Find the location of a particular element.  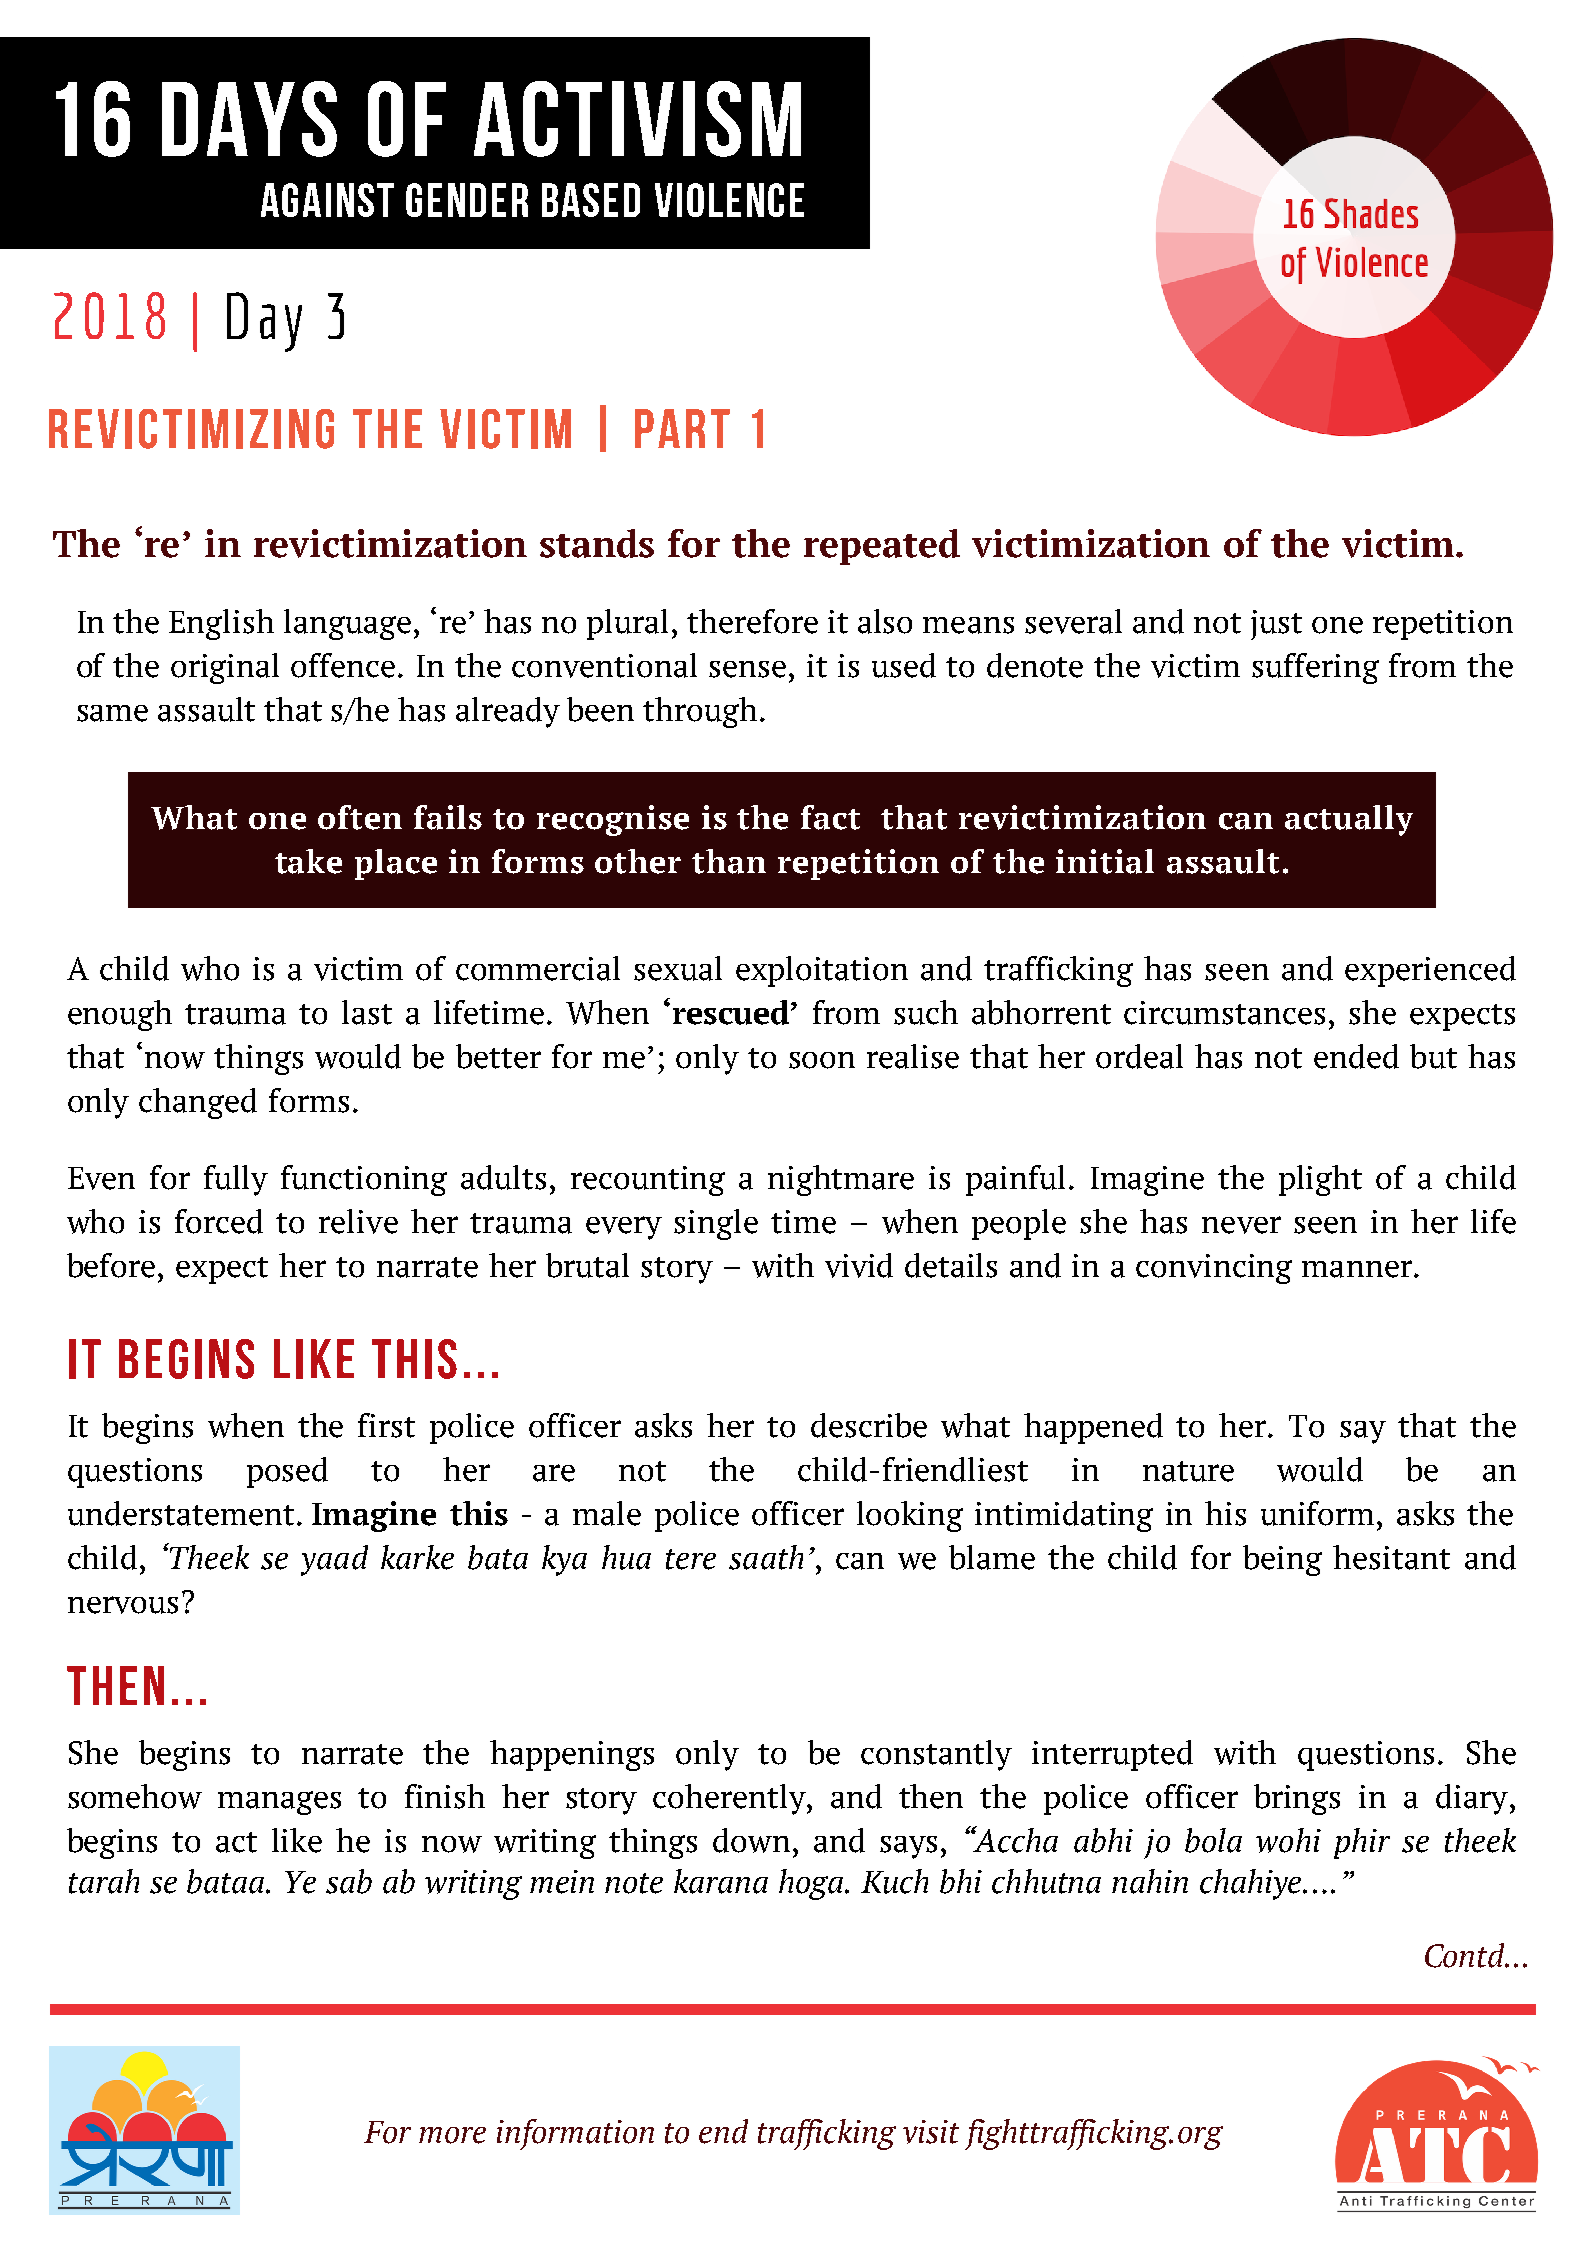

visit is located at coordinates (931, 2132).
